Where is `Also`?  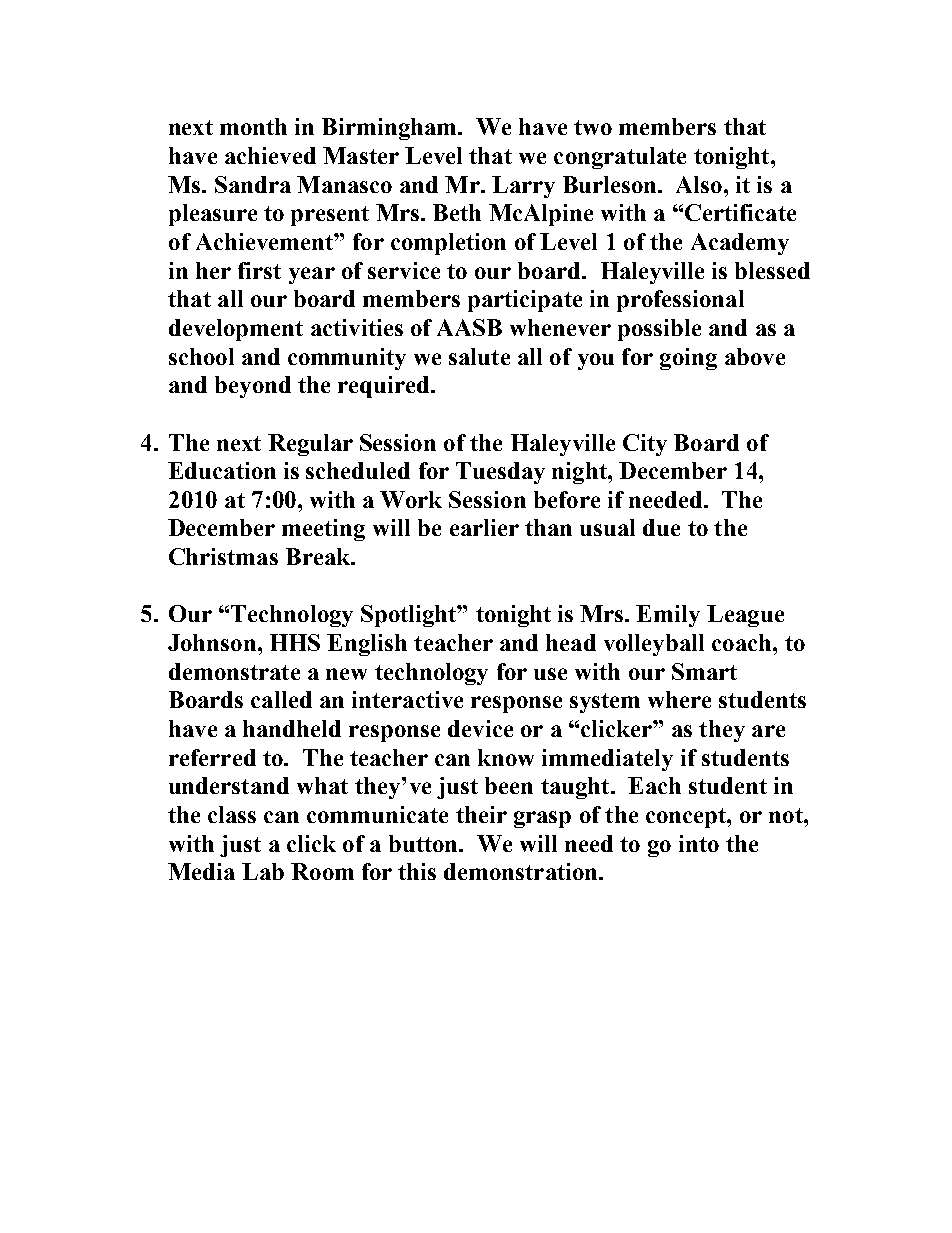
Also is located at coordinates (700, 184).
